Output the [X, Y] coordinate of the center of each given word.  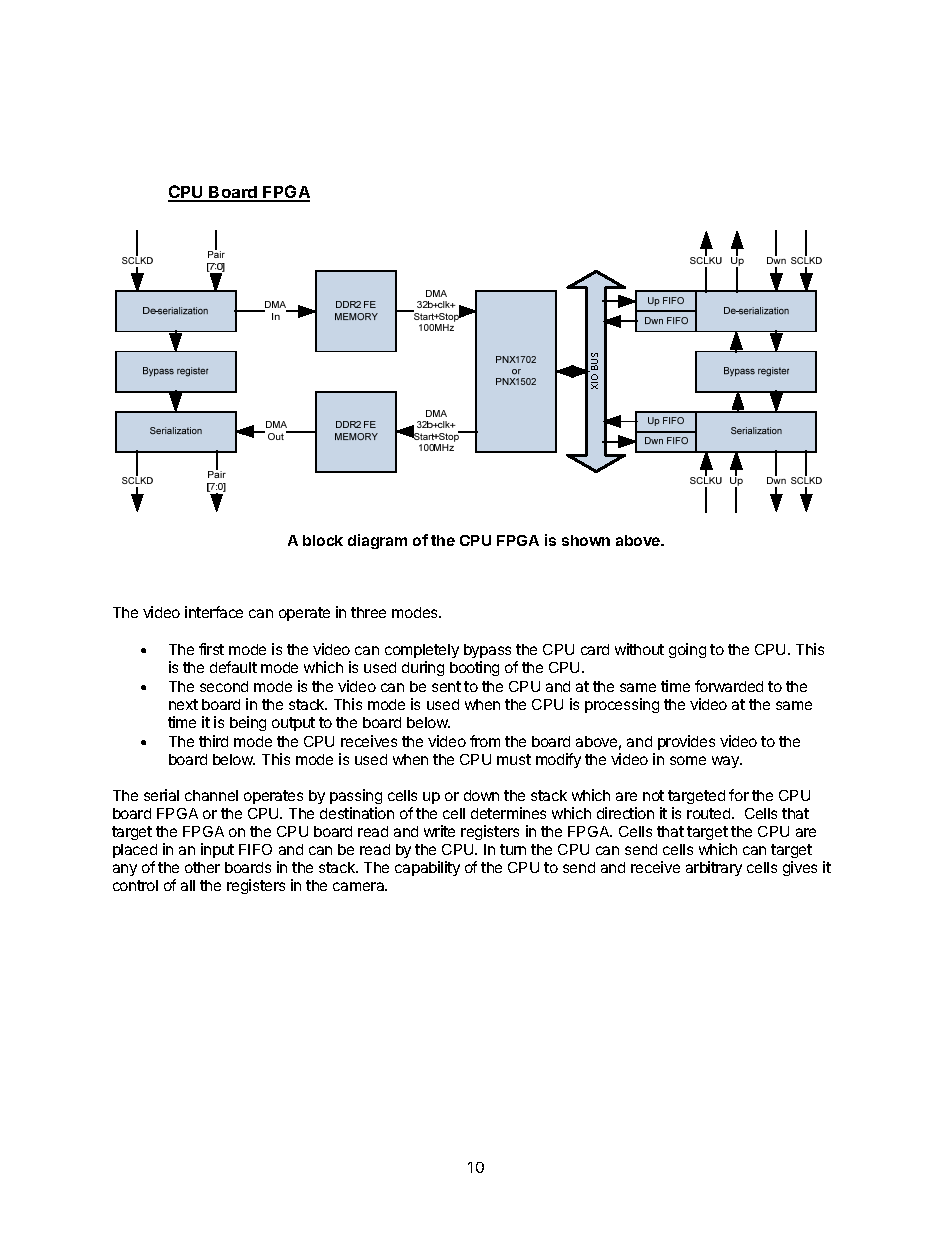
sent [446, 686]
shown [586, 540]
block [323, 540]
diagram [377, 541]
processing [622, 705]
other [202, 867]
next [183, 704]
